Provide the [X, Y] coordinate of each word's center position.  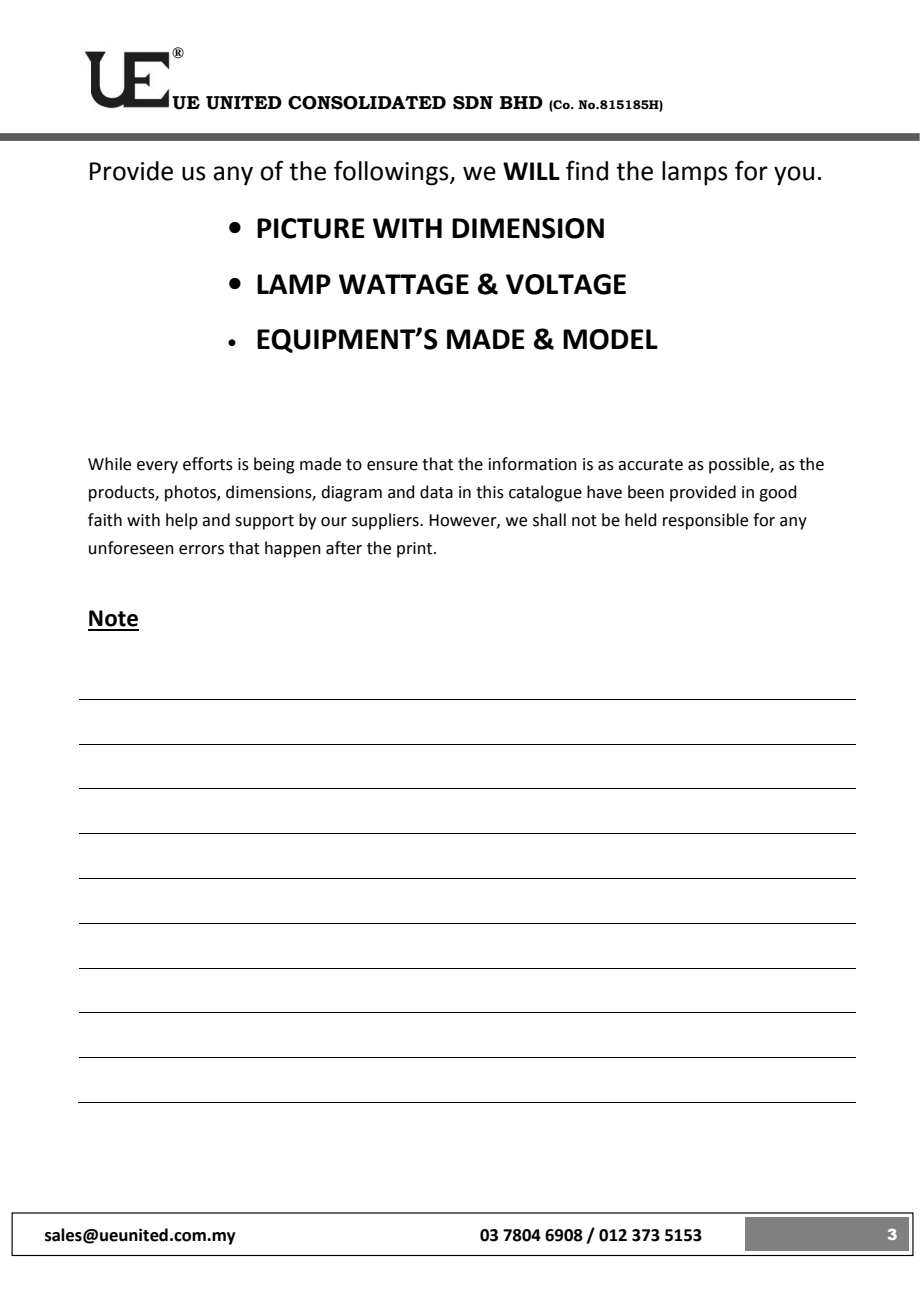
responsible [705, 521]
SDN [473, 103]
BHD [521, 102]
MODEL [610, 339]
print [416, 550]
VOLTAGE [566, 284]
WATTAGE [404, 284]
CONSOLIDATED [367, 103]
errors [201, 550]
